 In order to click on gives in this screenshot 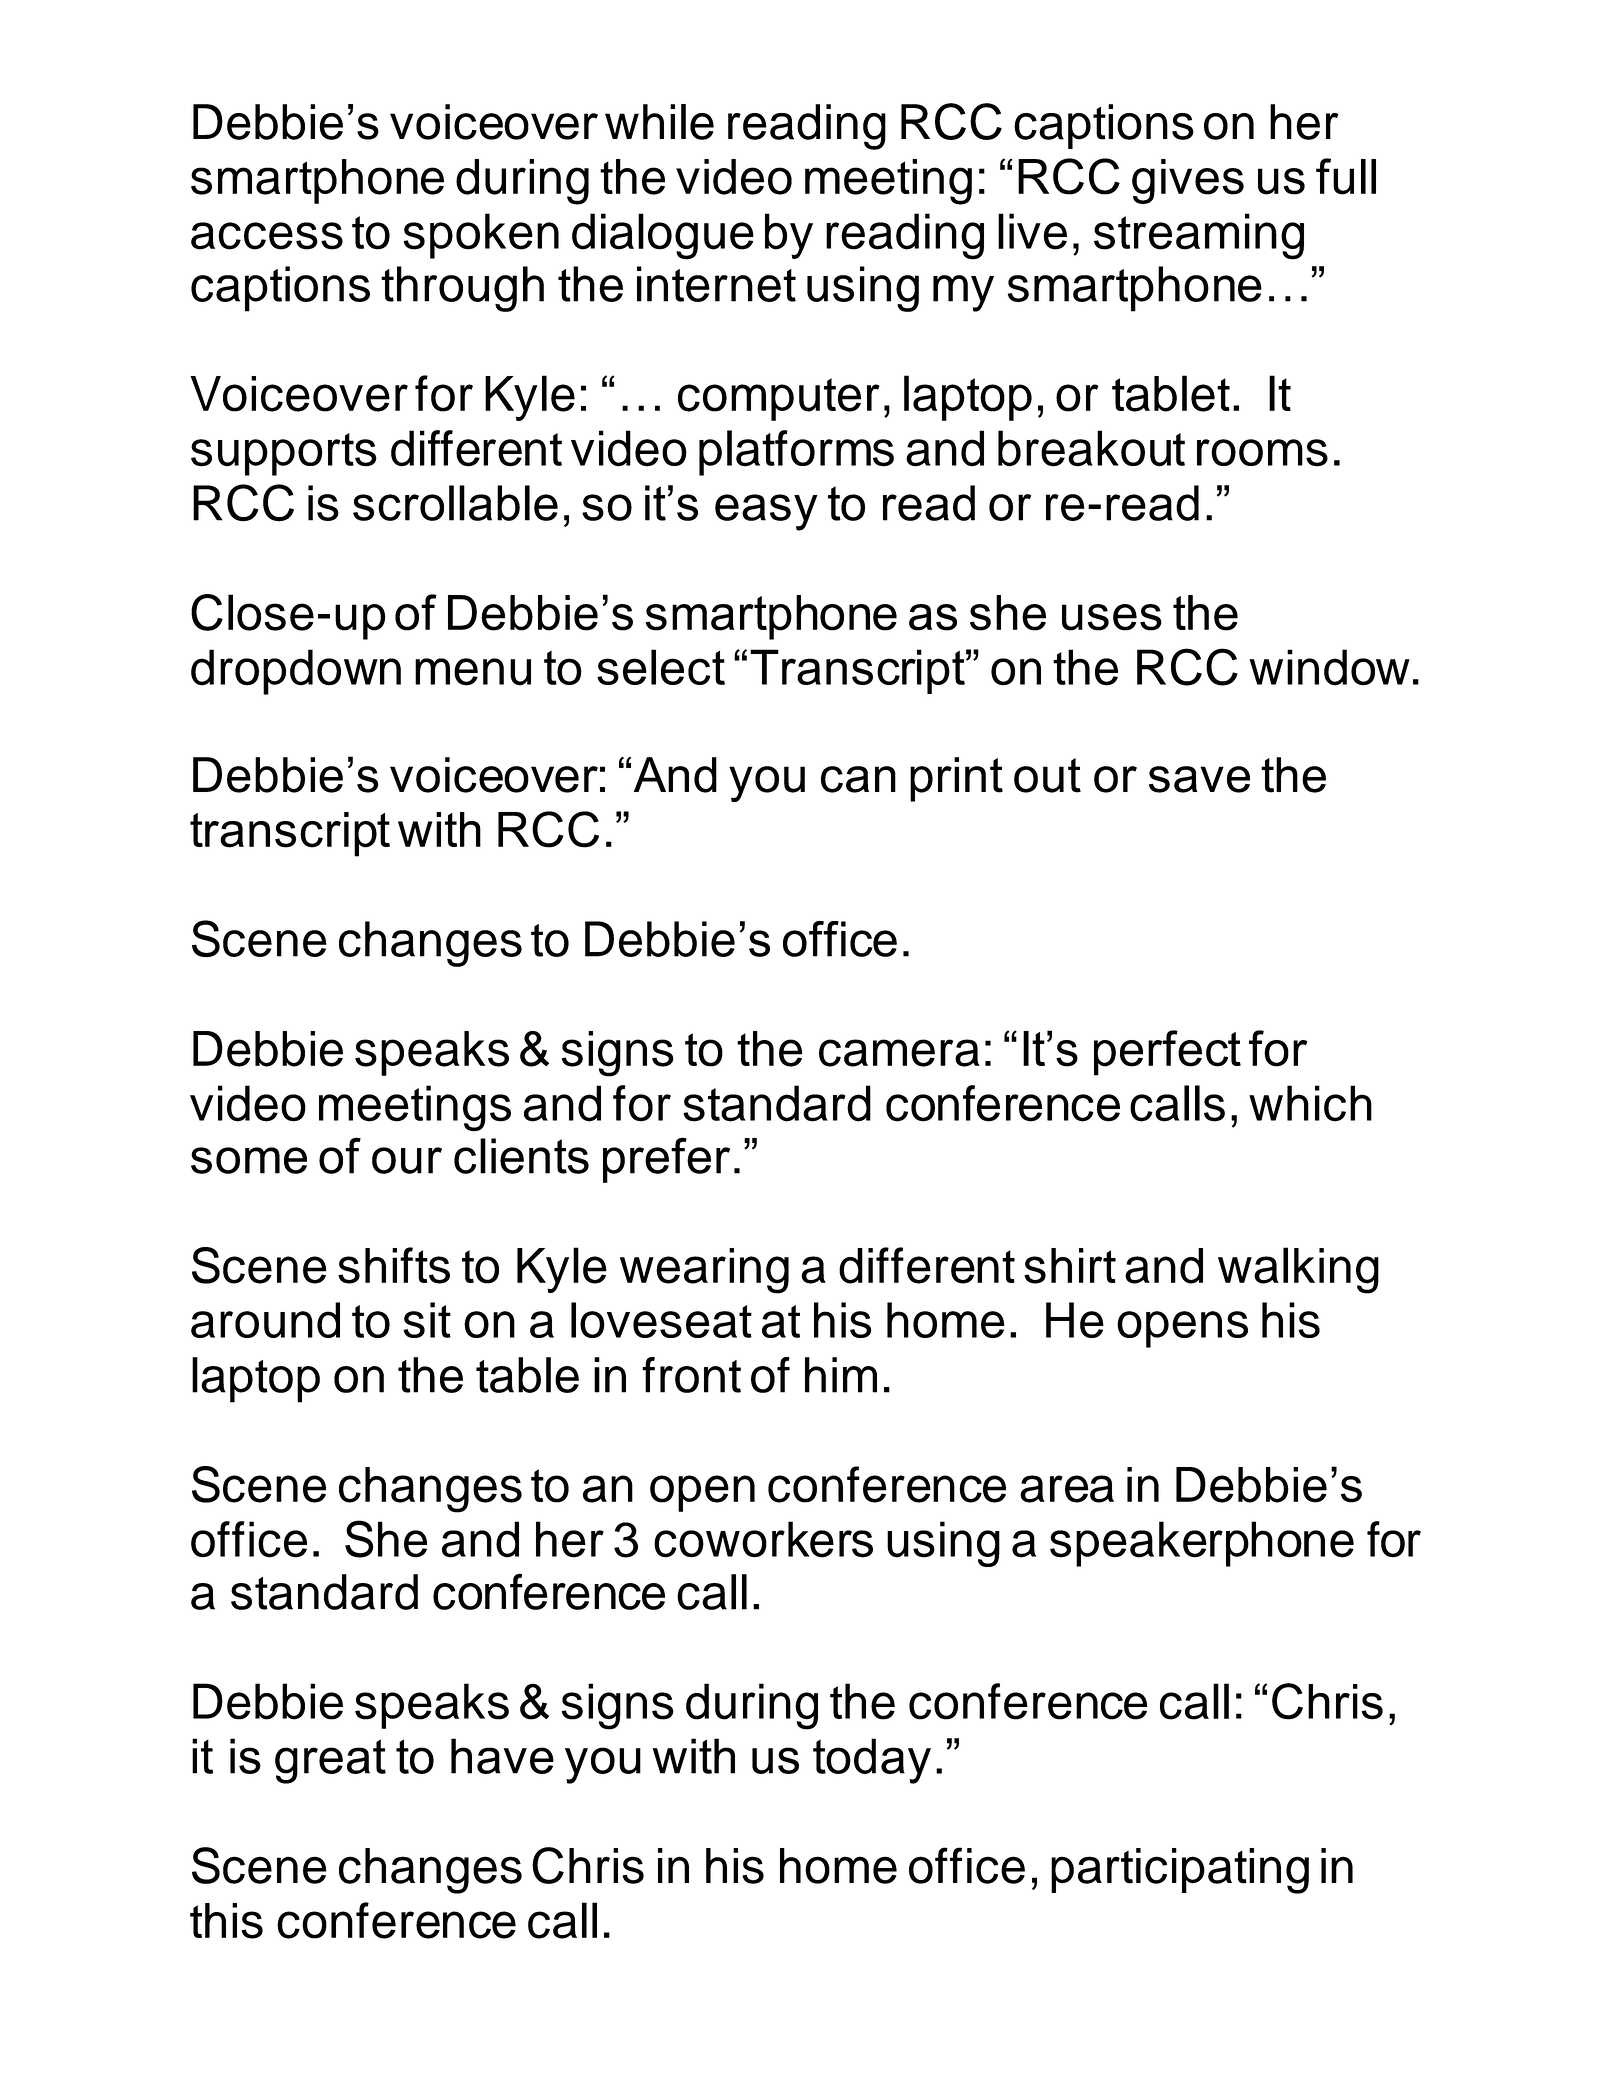, I will do `click(1188, 181)`.
